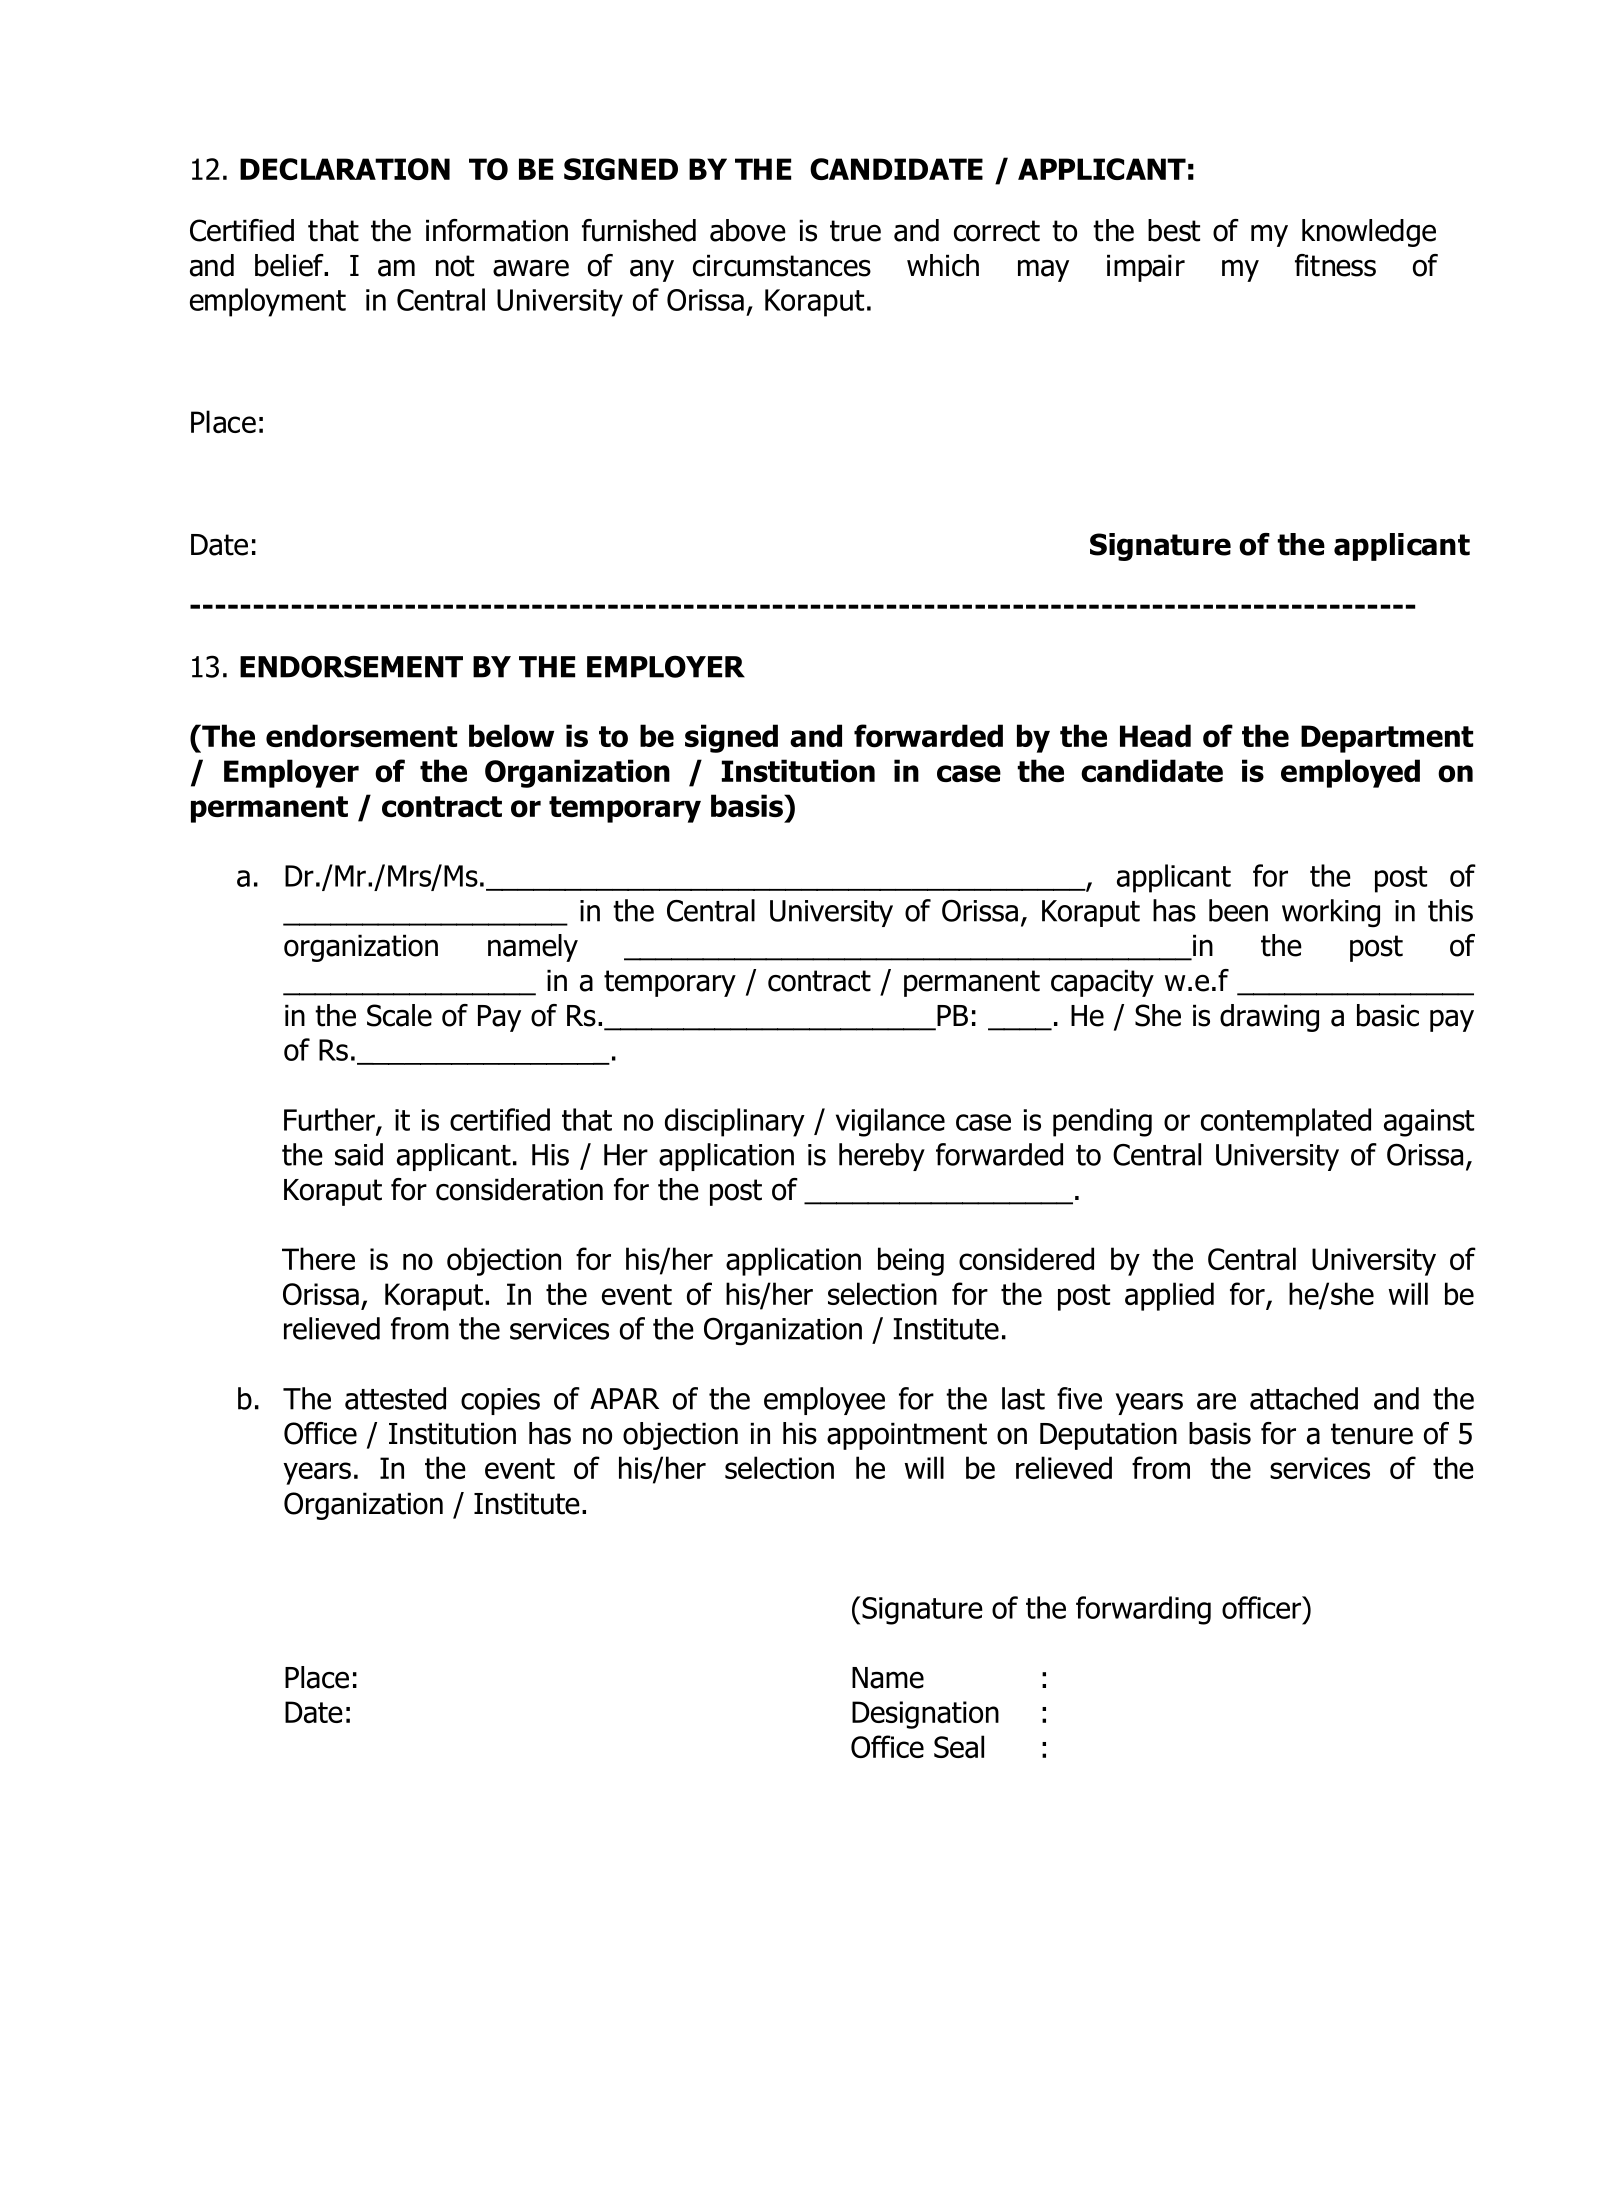 This screenshot has width=1606, height=2192. Describe the element at coordinates (511, 736) in the screenshot. I see `below` at that location.
